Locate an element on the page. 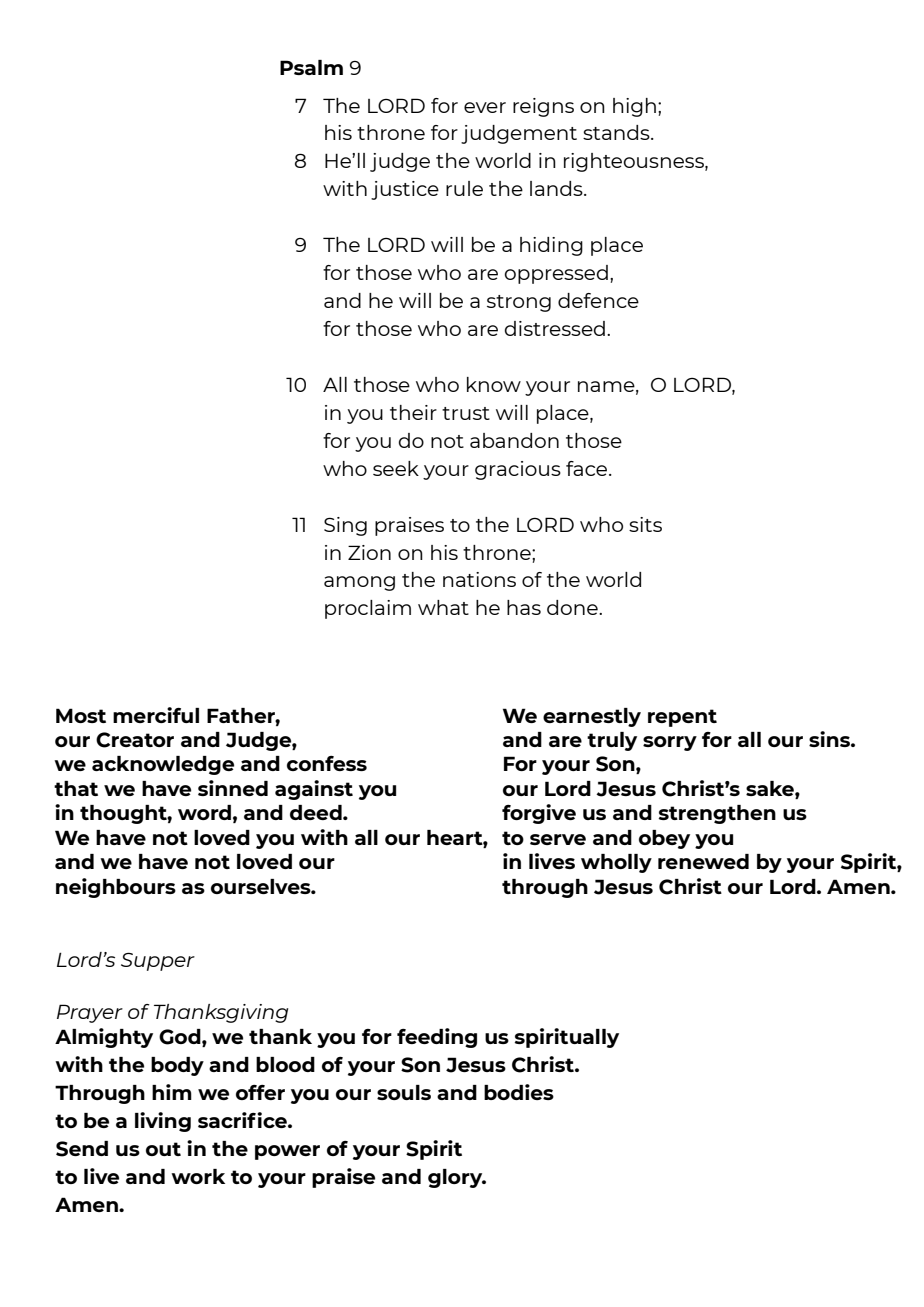  high is located at coordinates (634, 107).
